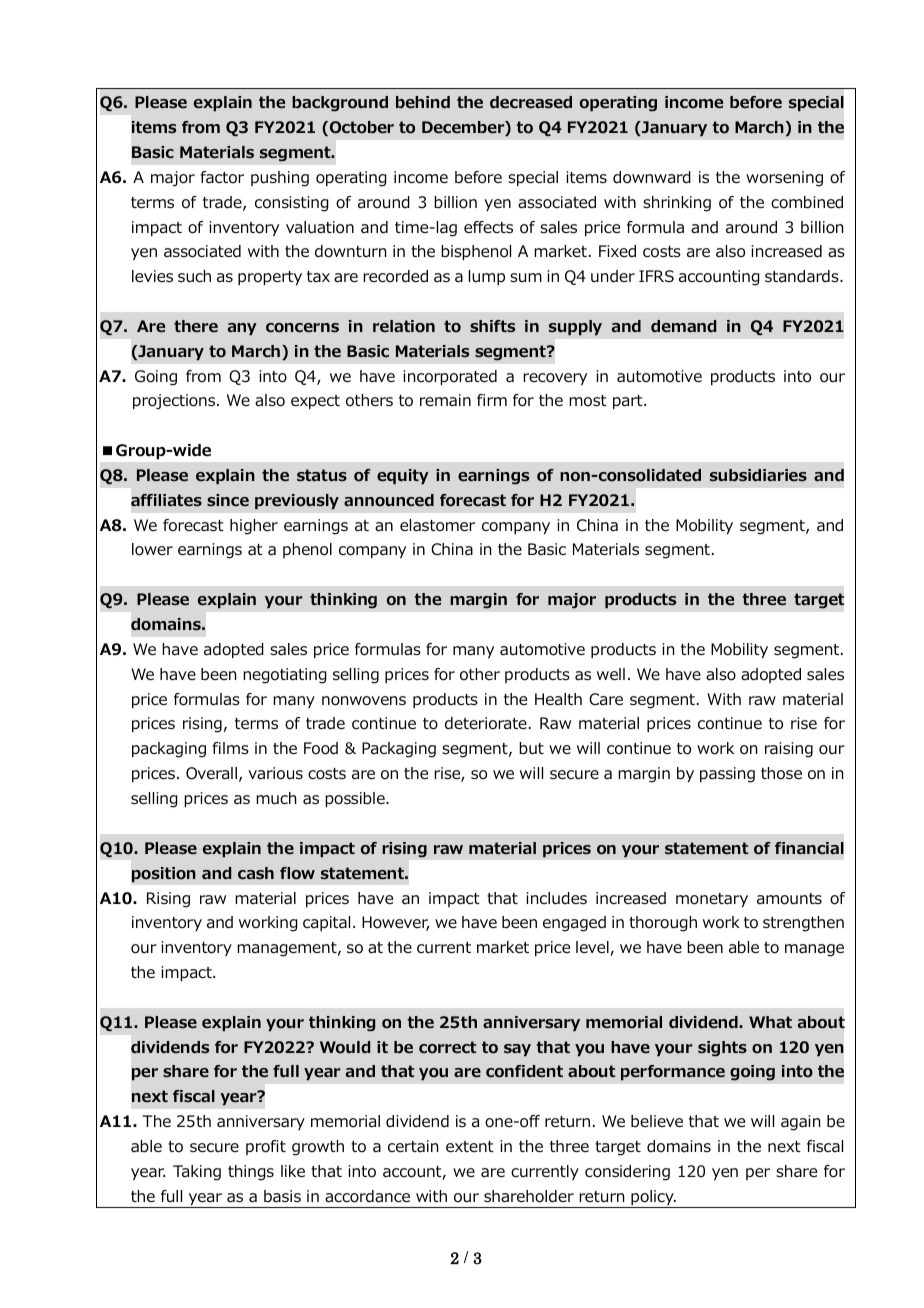  Describe the element at coordinates (800, 1123) in the screenshot. I see `again` at that location.
